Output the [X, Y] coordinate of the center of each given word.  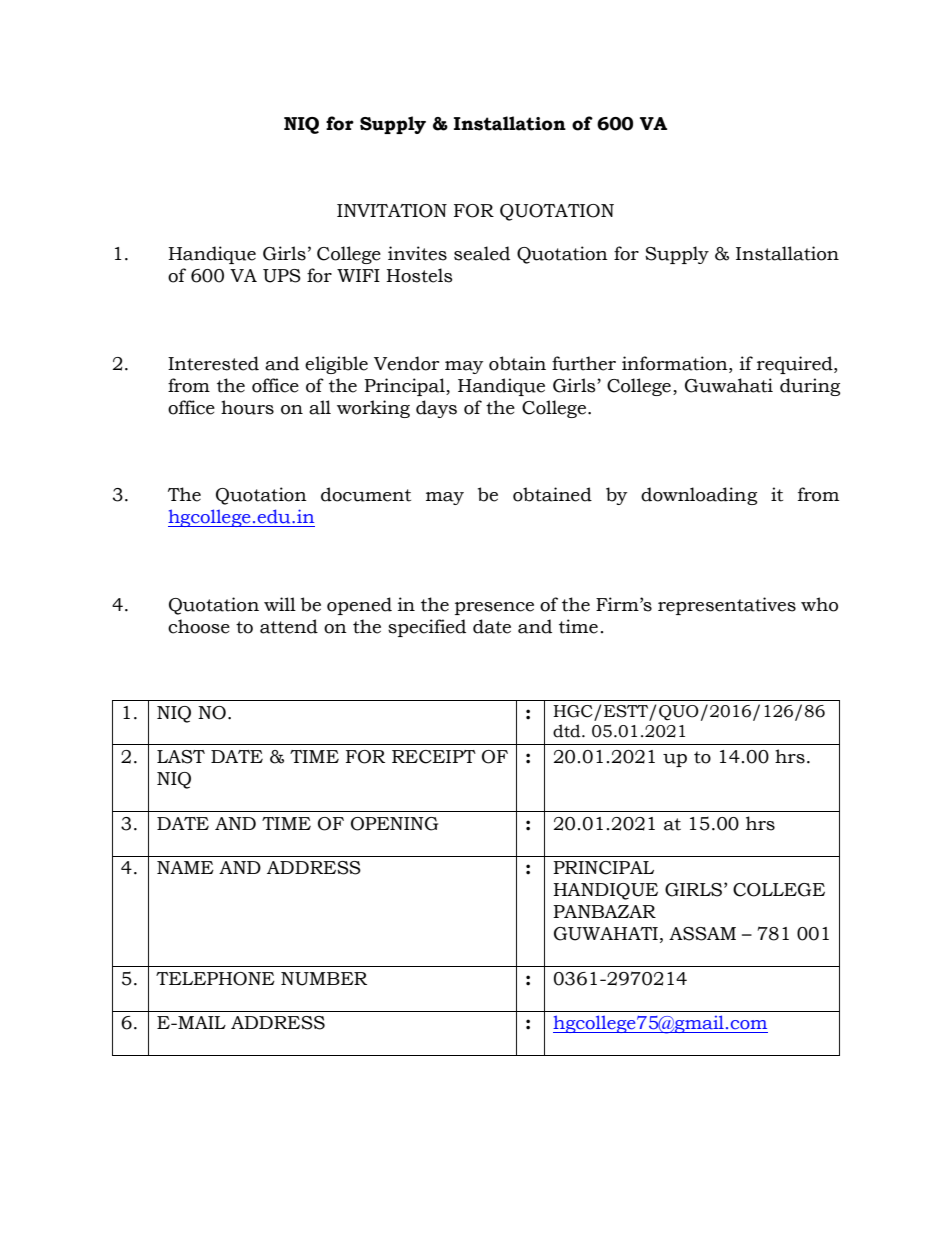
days [436, 409]
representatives [727, 606]
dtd [568, 731]
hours [247, 407]
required [796, 365]
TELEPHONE [215, 979]
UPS [282, 276]
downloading [699, 496]
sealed [482, 253]
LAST [181, 757]
